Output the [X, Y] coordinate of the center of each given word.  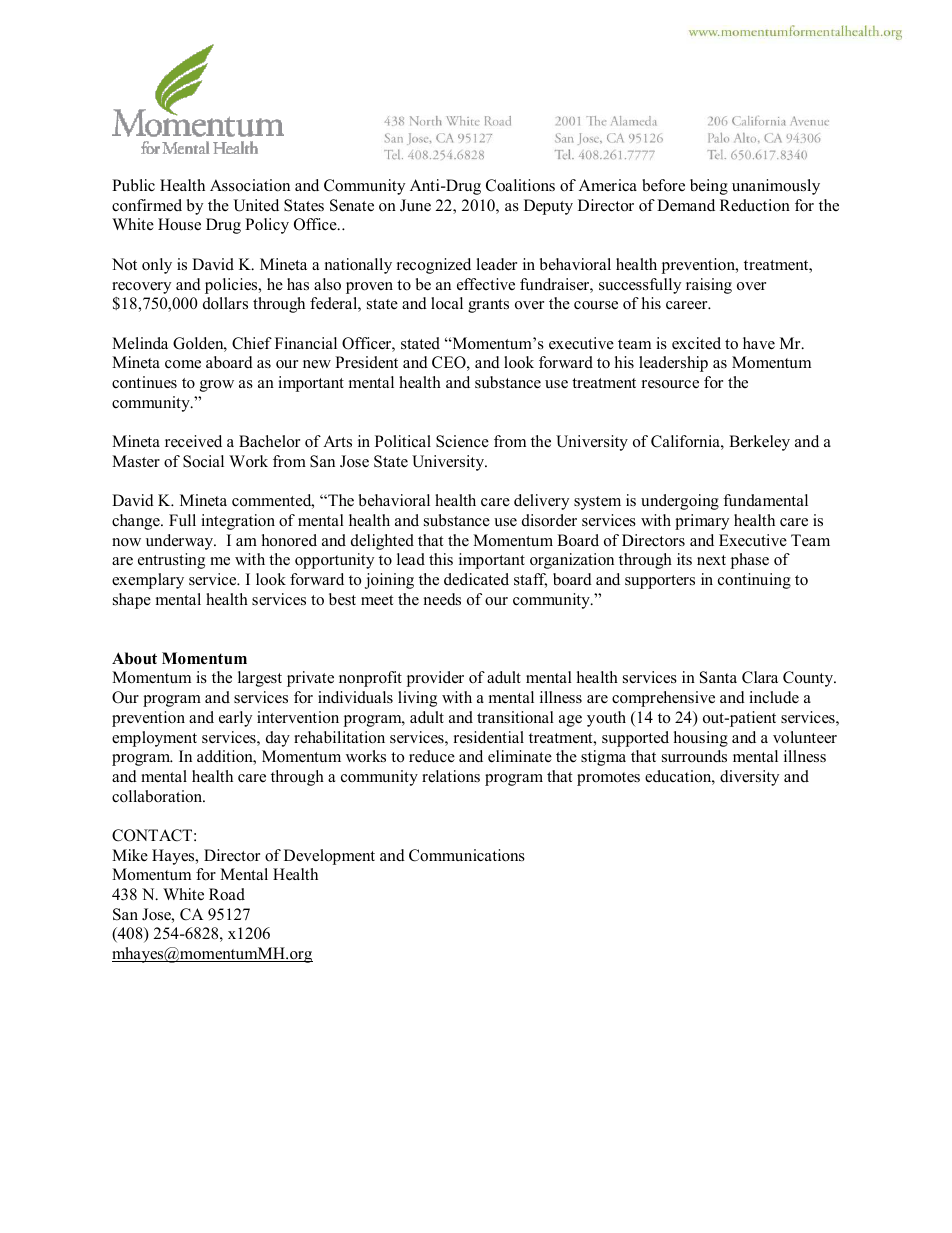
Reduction [755, 205]
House [179, 224]
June [415, 205]
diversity [749, 778]
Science [462, 441]
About [134, 658]
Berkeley [759, 443]
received [193, 441]
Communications [467, 855]
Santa [718, 677]
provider [435, 679]
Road [227, 894]
